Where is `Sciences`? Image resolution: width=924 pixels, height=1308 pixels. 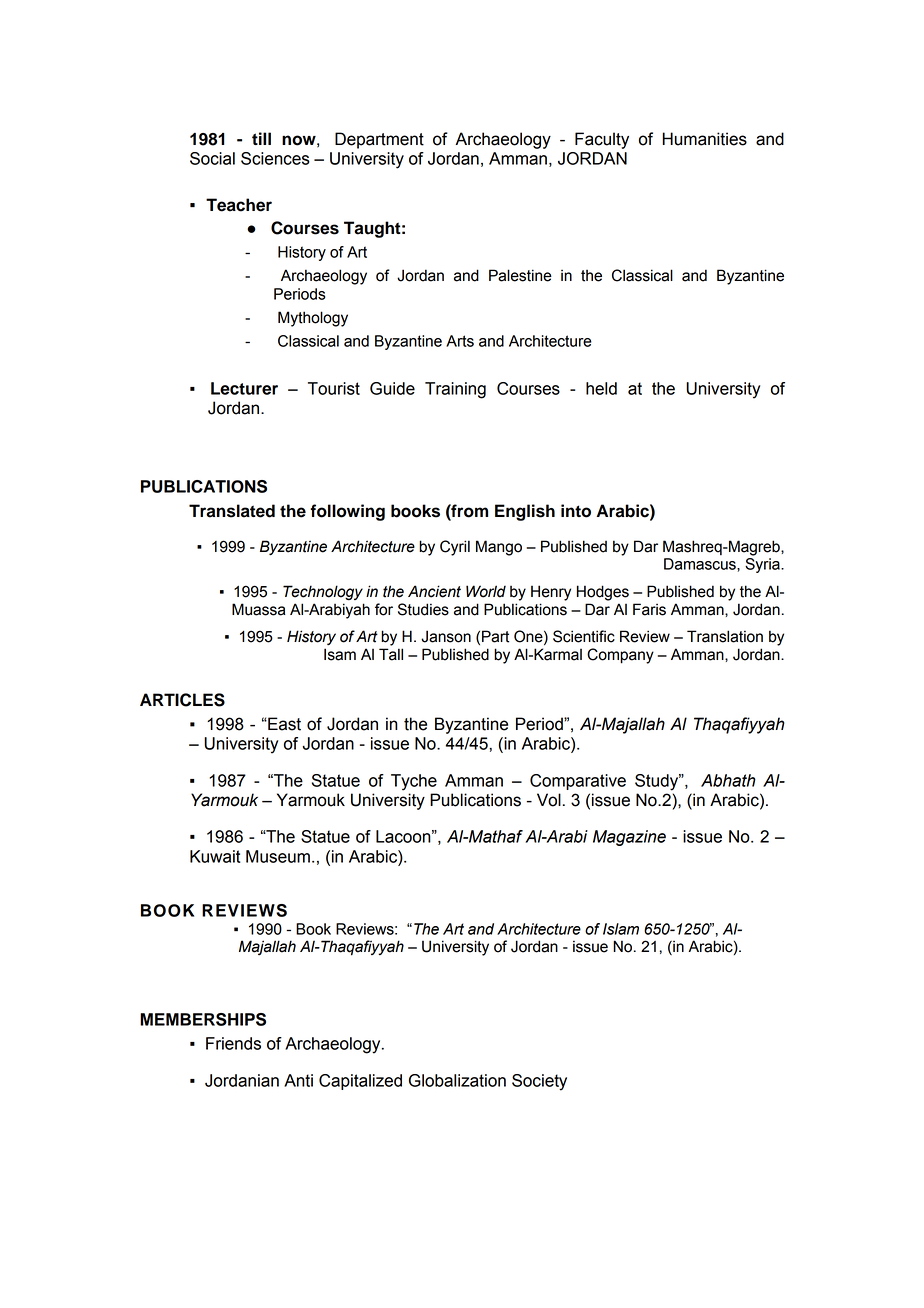
Sciences is located at coordinates (275, 158).
